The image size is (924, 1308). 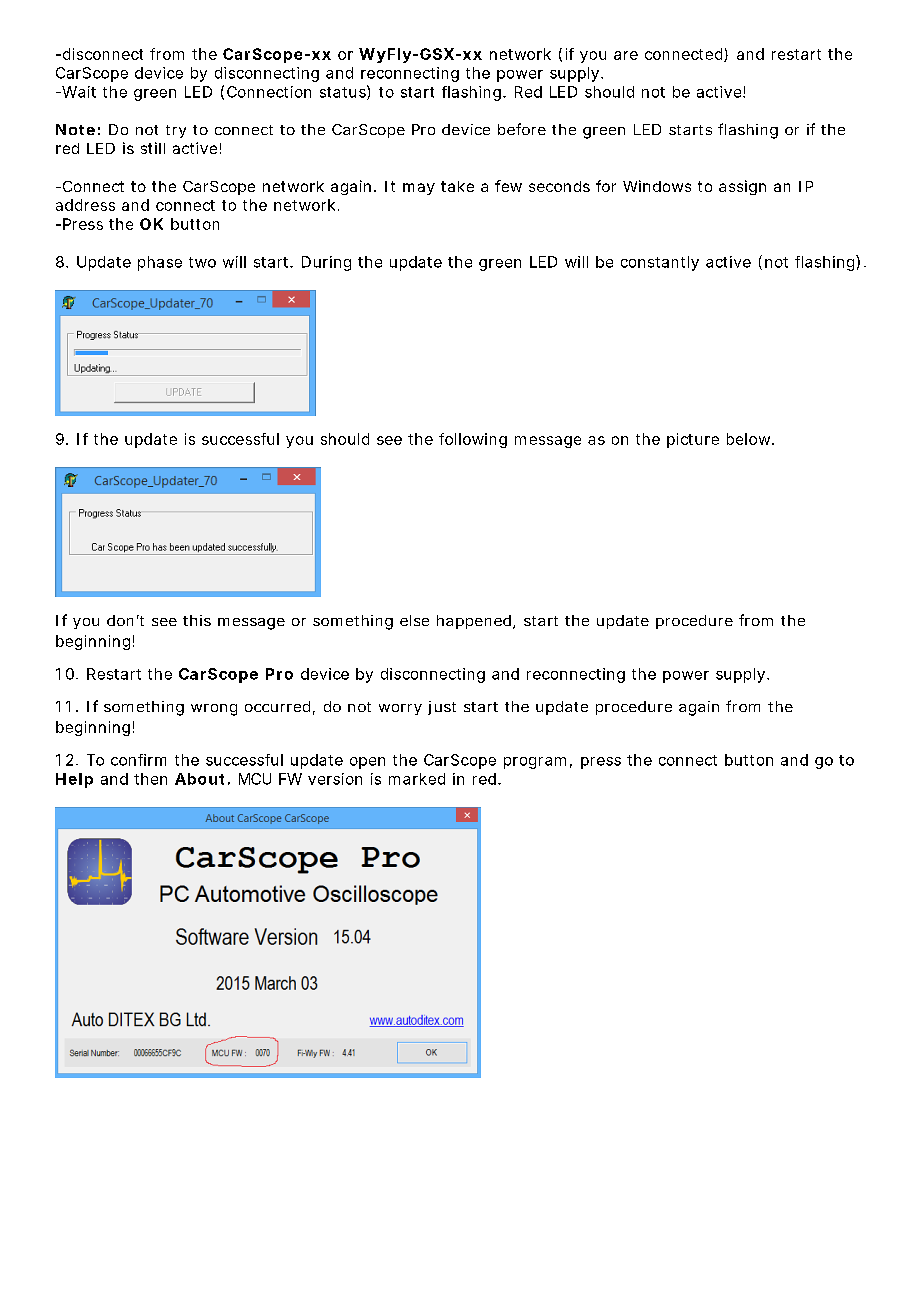 What do you see at coordinates (150, 779) in the document?
I see `then` at bounding box center [150, 779].
